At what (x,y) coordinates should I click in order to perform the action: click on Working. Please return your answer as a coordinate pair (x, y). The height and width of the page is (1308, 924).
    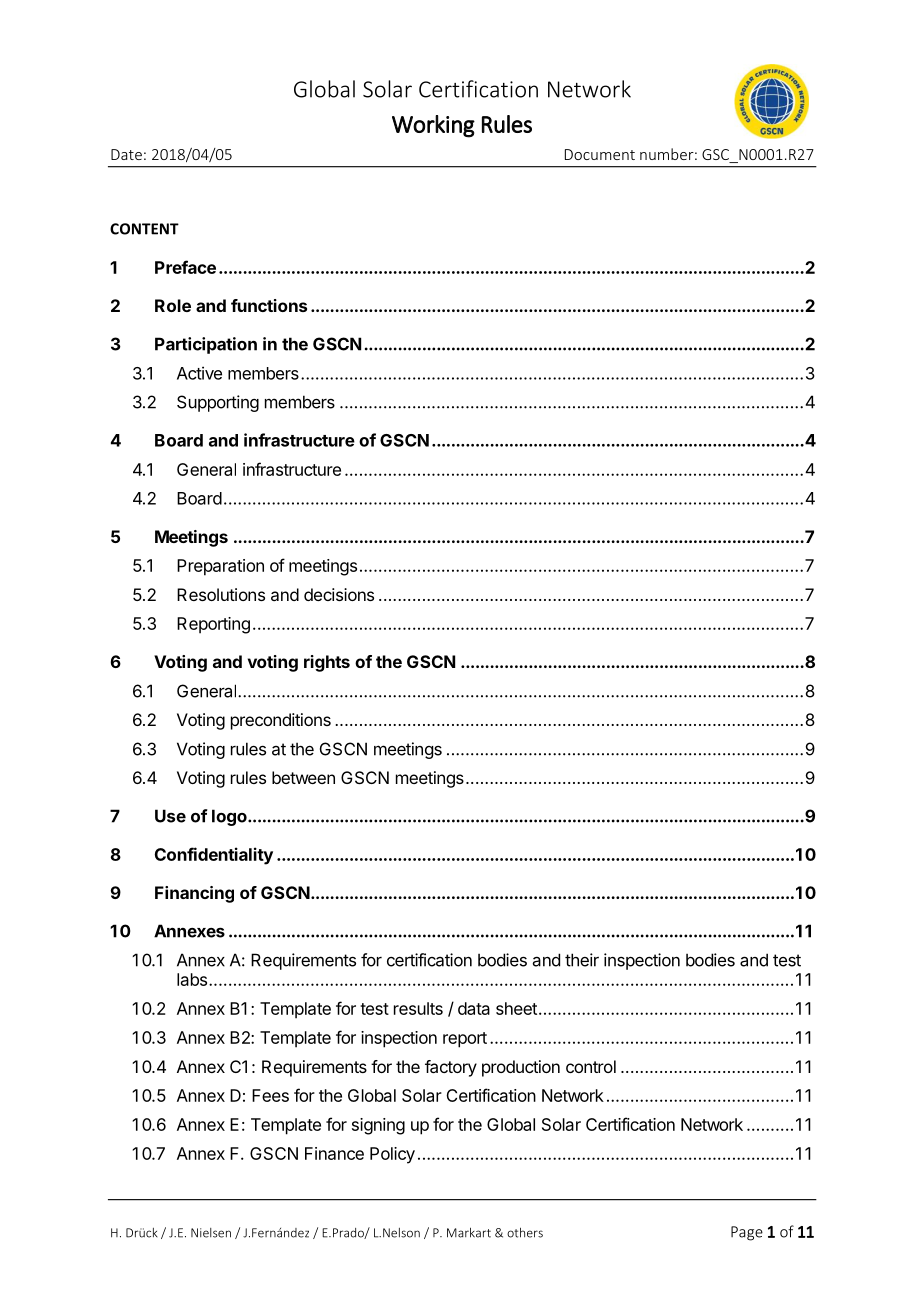
    Looking at the image, I should click on (433, 126).
